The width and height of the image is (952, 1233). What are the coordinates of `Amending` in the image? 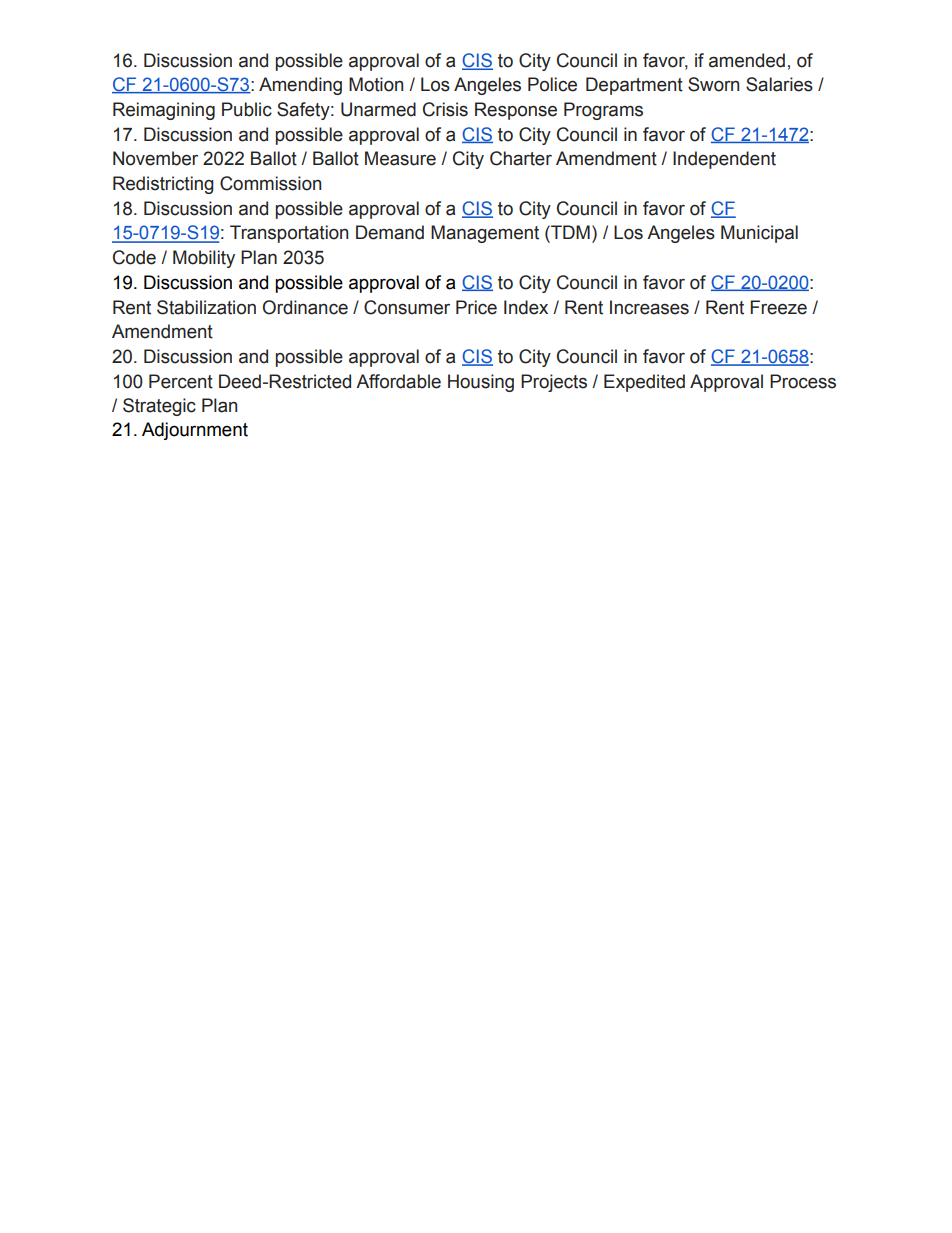 It's located at (300, 86).
